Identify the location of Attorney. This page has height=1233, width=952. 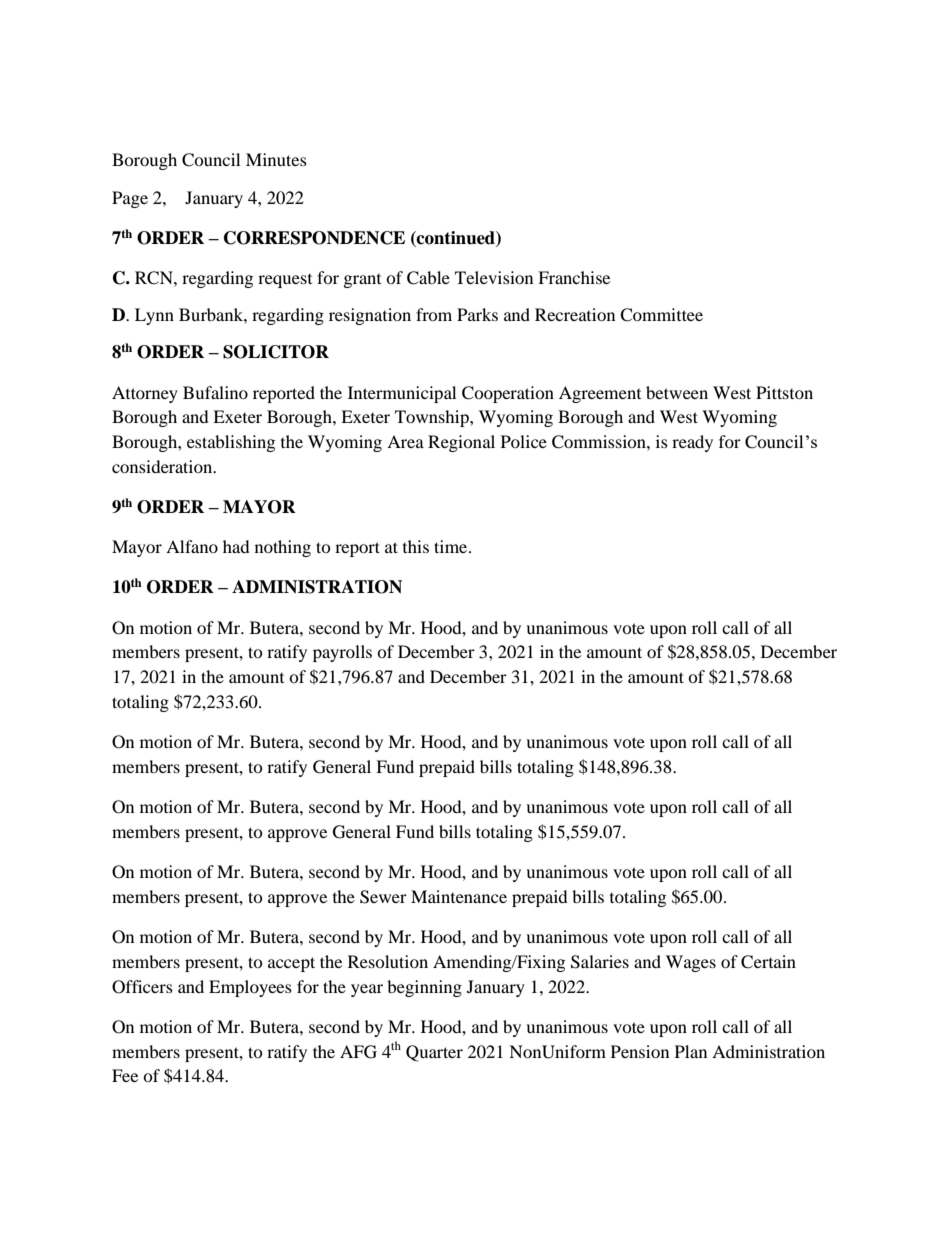
(145, 394).
